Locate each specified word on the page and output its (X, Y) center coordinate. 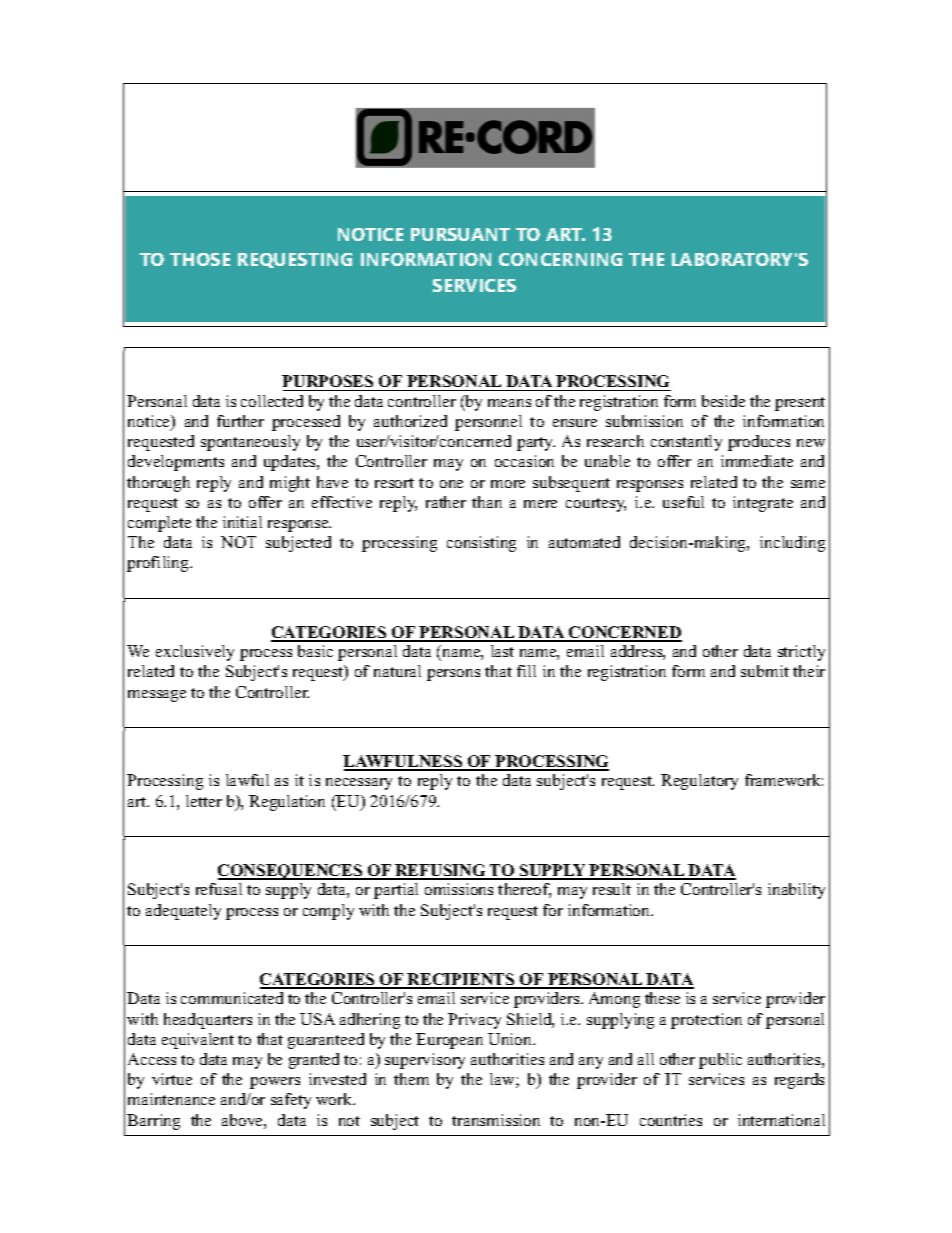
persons (453, 675)
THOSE (200, 259)
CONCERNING (560, 259)
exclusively (195, 653)
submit (765, 671)
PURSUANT (460, 234)
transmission (496, 1120)
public (720, 1061)
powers (275, 1083)
